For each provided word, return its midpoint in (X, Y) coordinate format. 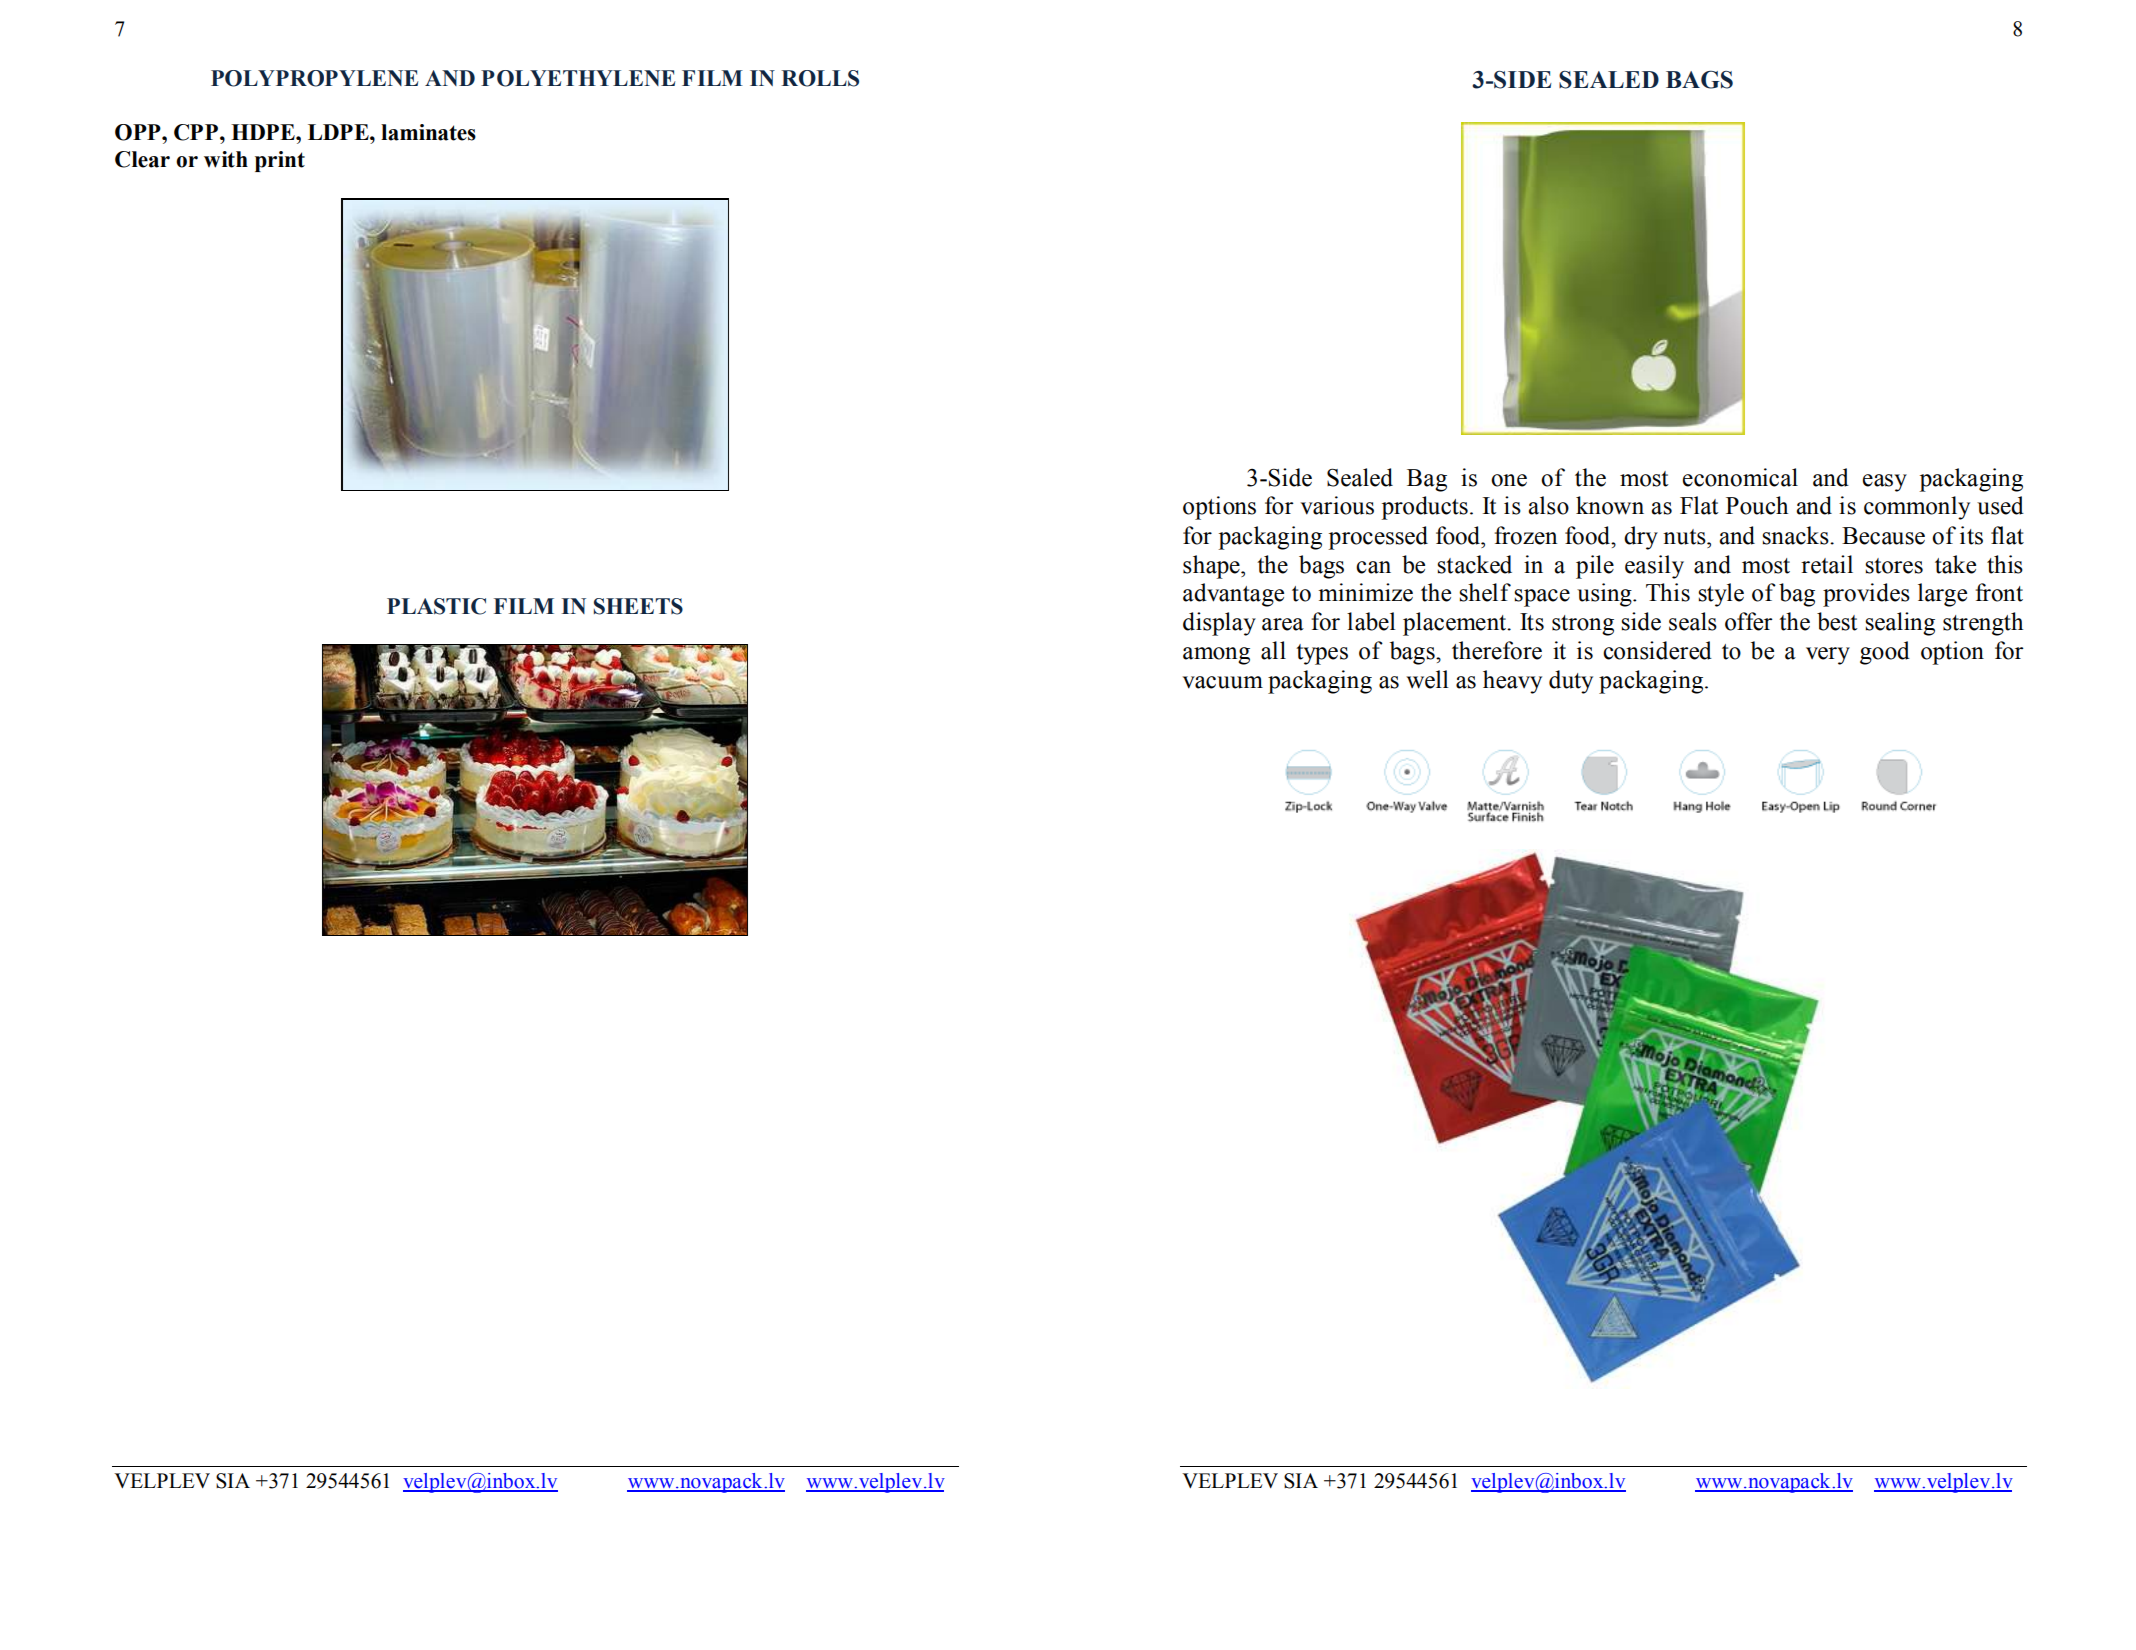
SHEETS (638, 606)
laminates (428, 132)
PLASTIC (436, 606)
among (1216, 656)
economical (1740, 477)
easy (1885, 483)
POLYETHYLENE (578, 78)
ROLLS (820, 78)
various (1337, 505)
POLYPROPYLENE (314, 78)
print (280, 161)
